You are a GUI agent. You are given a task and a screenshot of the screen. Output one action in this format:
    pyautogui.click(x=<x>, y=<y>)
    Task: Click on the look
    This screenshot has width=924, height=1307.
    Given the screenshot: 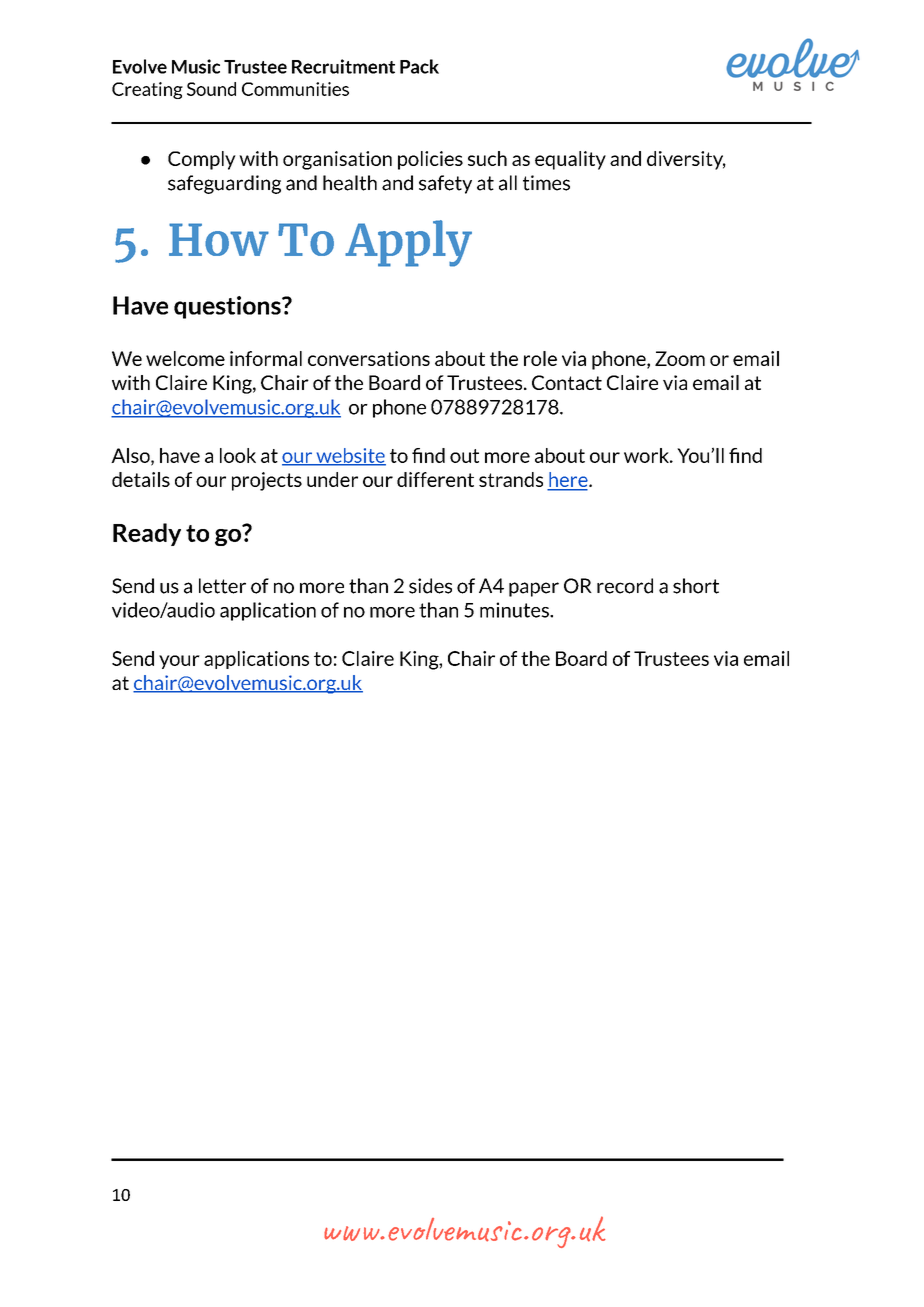 What is the action you would take?
    pyautogui.click(x=238, y=455)
